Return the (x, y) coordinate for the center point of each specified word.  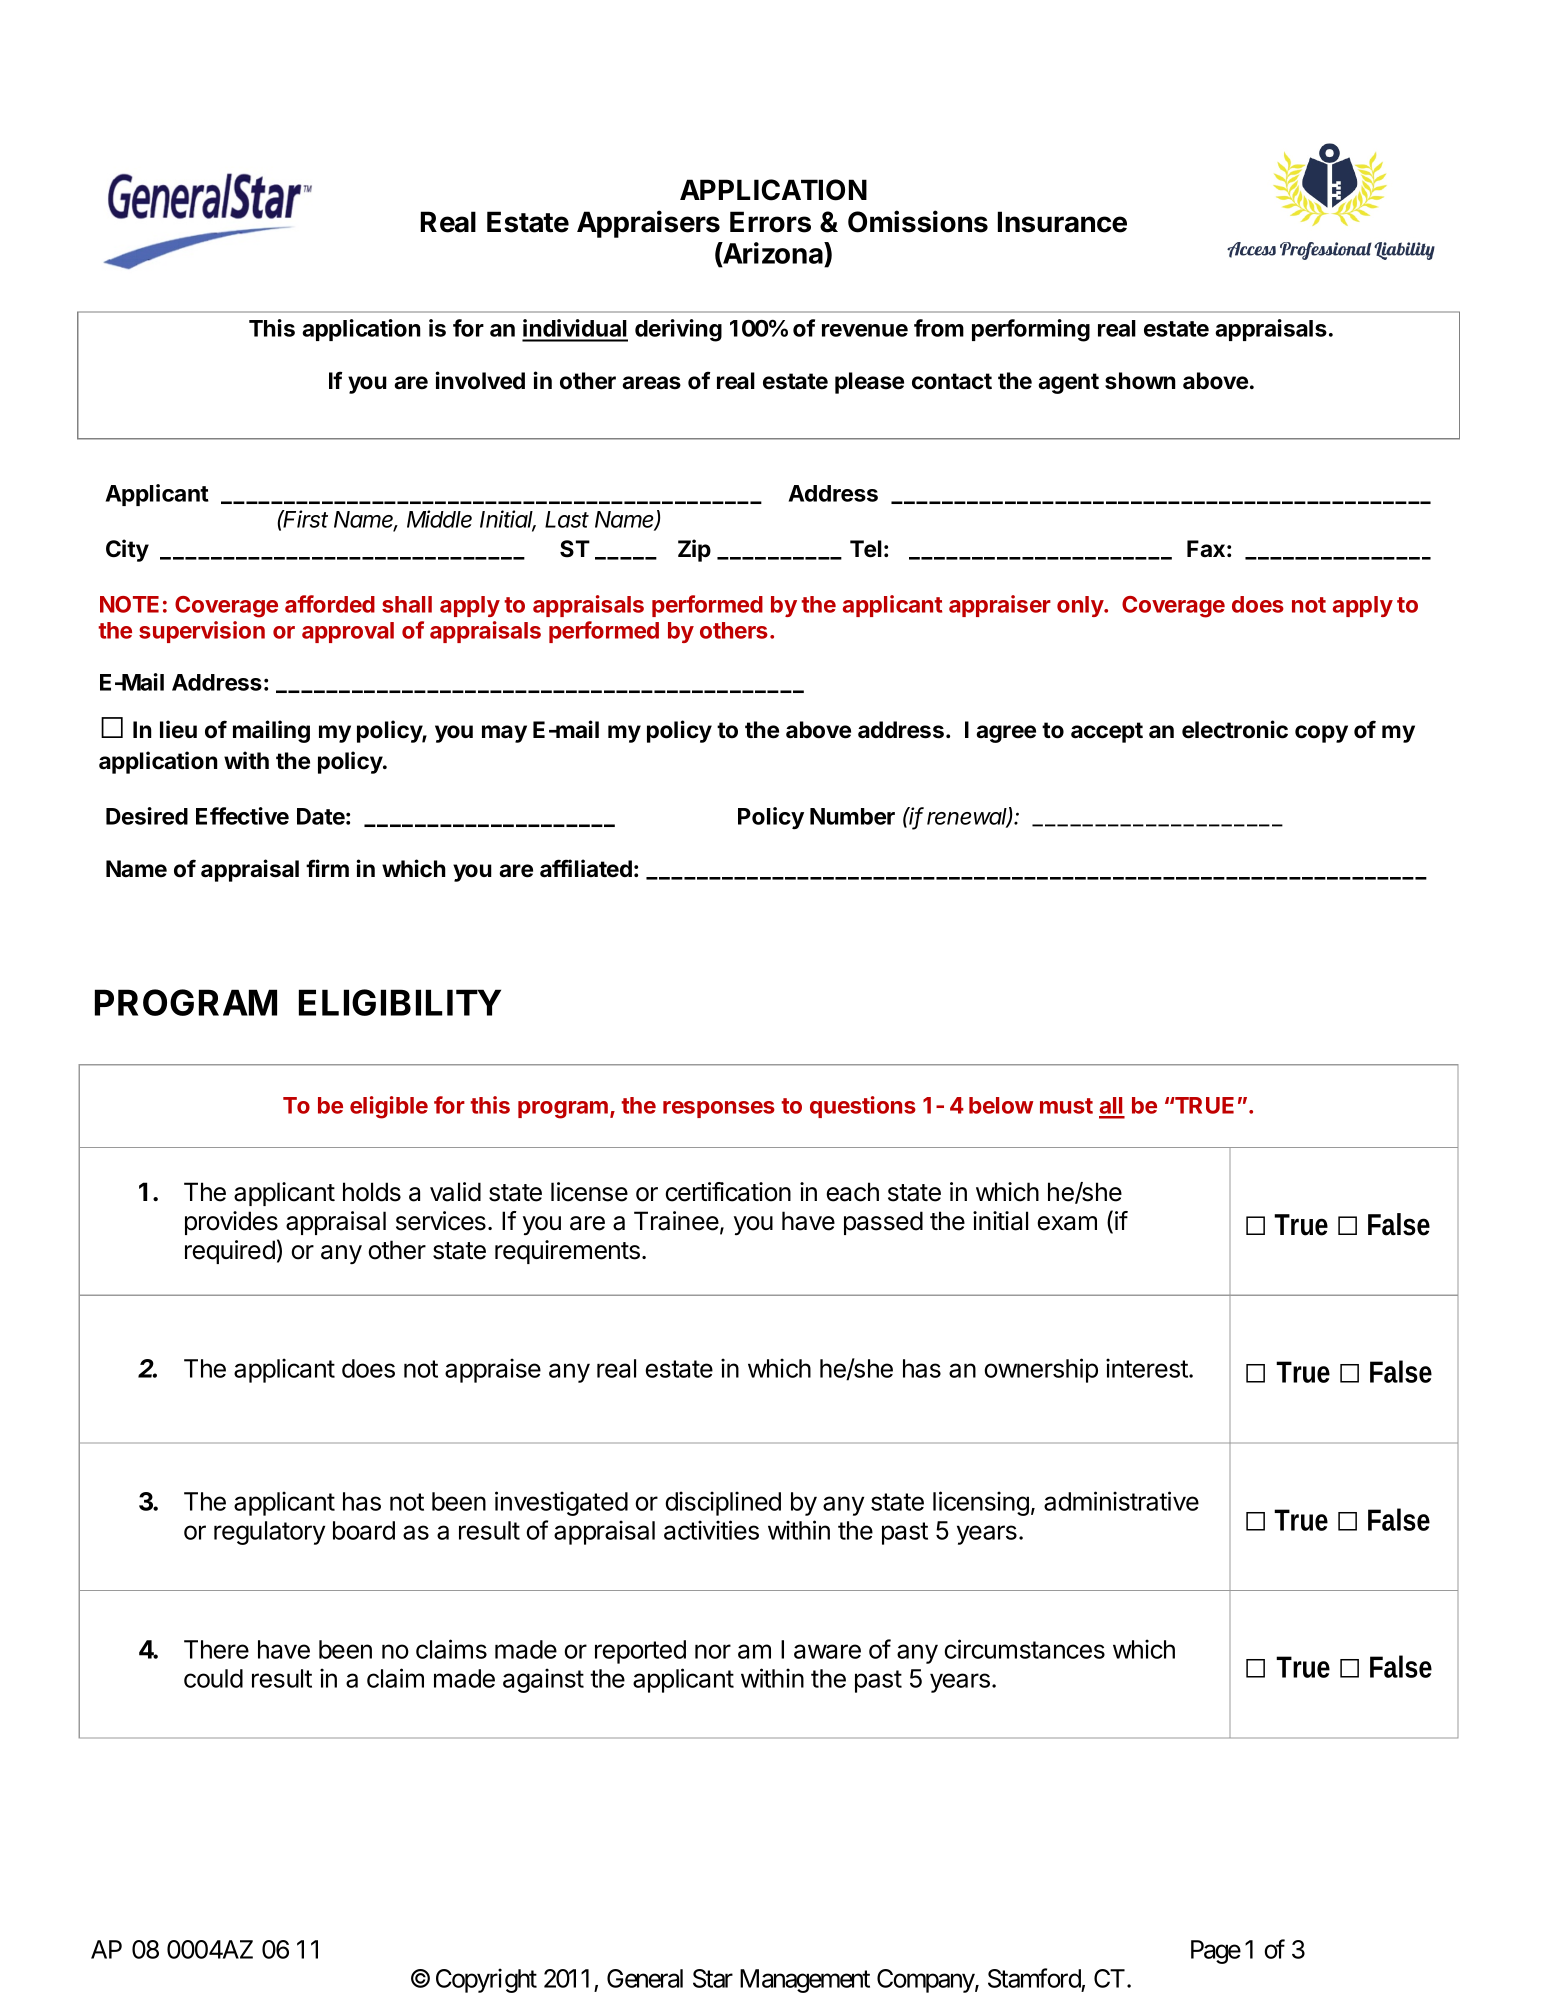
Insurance (1062, 222)
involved (480, 380)
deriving (678, 330)
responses (719, 1109)
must (1066, 1106)
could (213, 1678)
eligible (389, 1107)
